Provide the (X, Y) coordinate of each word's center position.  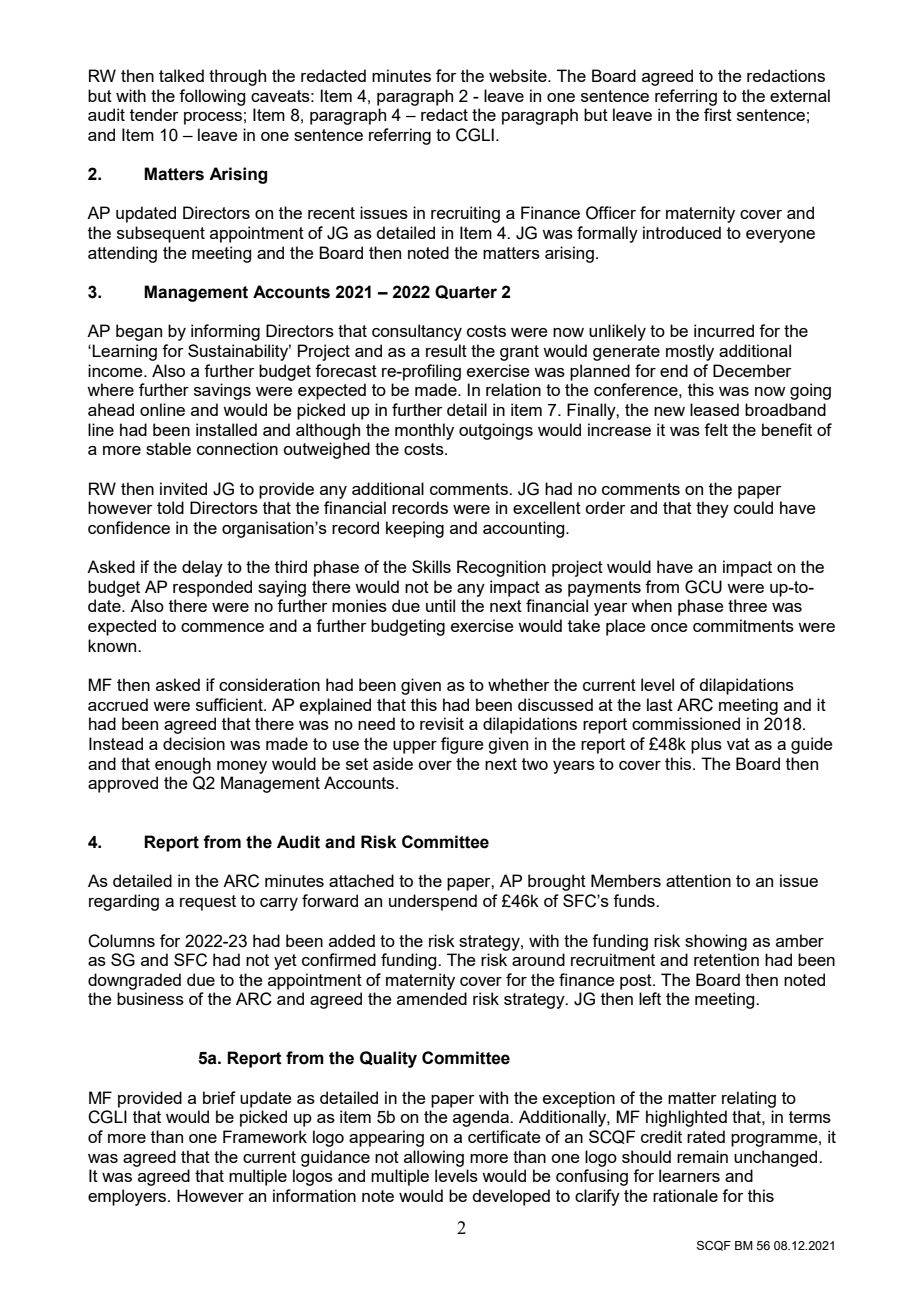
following (212, 97)
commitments (743, 625)
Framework (265, 1136)
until (440, 605)
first (718, 114)
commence (222, 627)
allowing (434, 1158)
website (519, 75)
